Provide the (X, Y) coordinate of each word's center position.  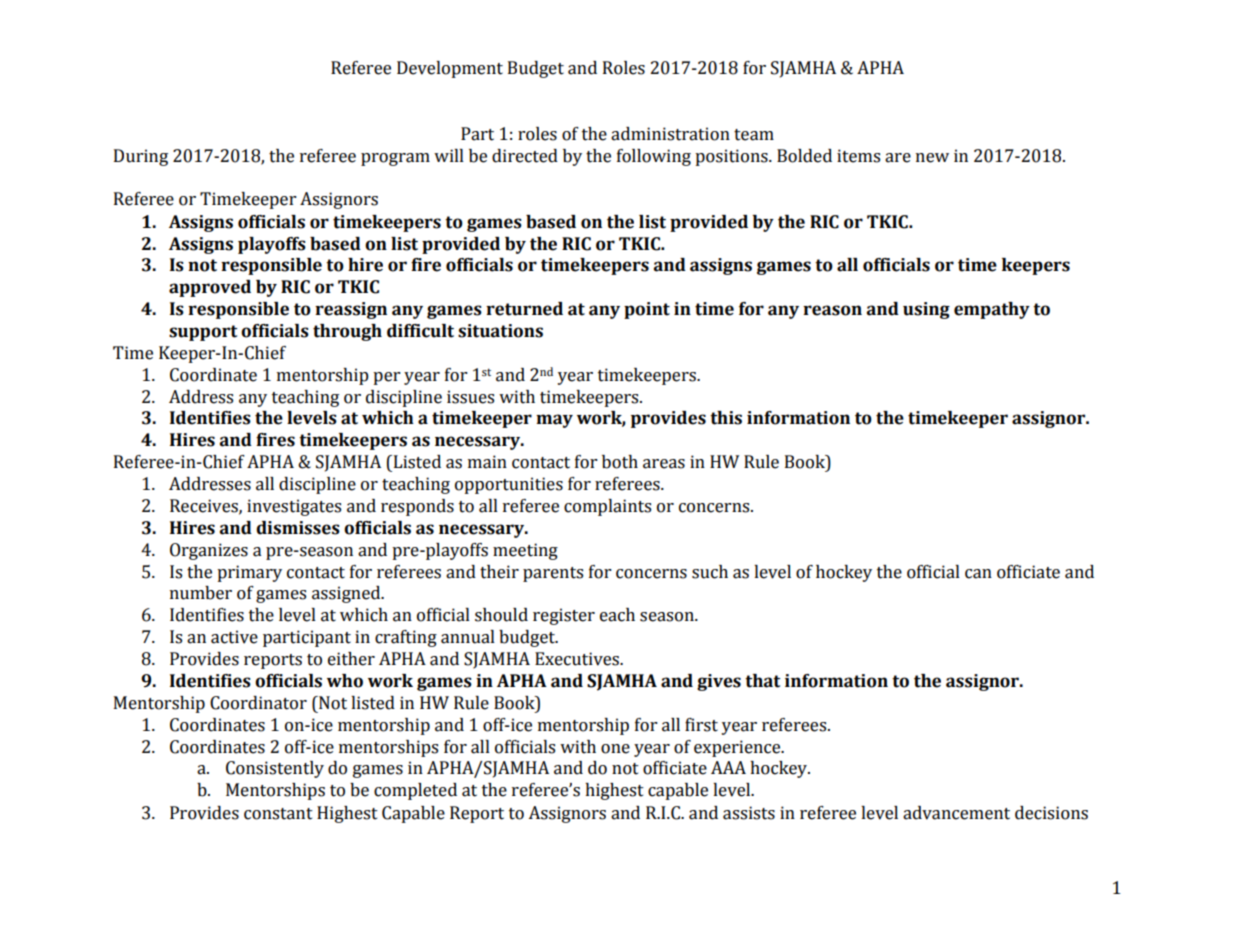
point (647, 310)
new (932, 158)
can (978, 574)
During (141, 157)
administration (670, 134)
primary (249, 573)
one (615, 749)
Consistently (275, 769)
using (926, 310)
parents (553, 574)
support (203, 333)
